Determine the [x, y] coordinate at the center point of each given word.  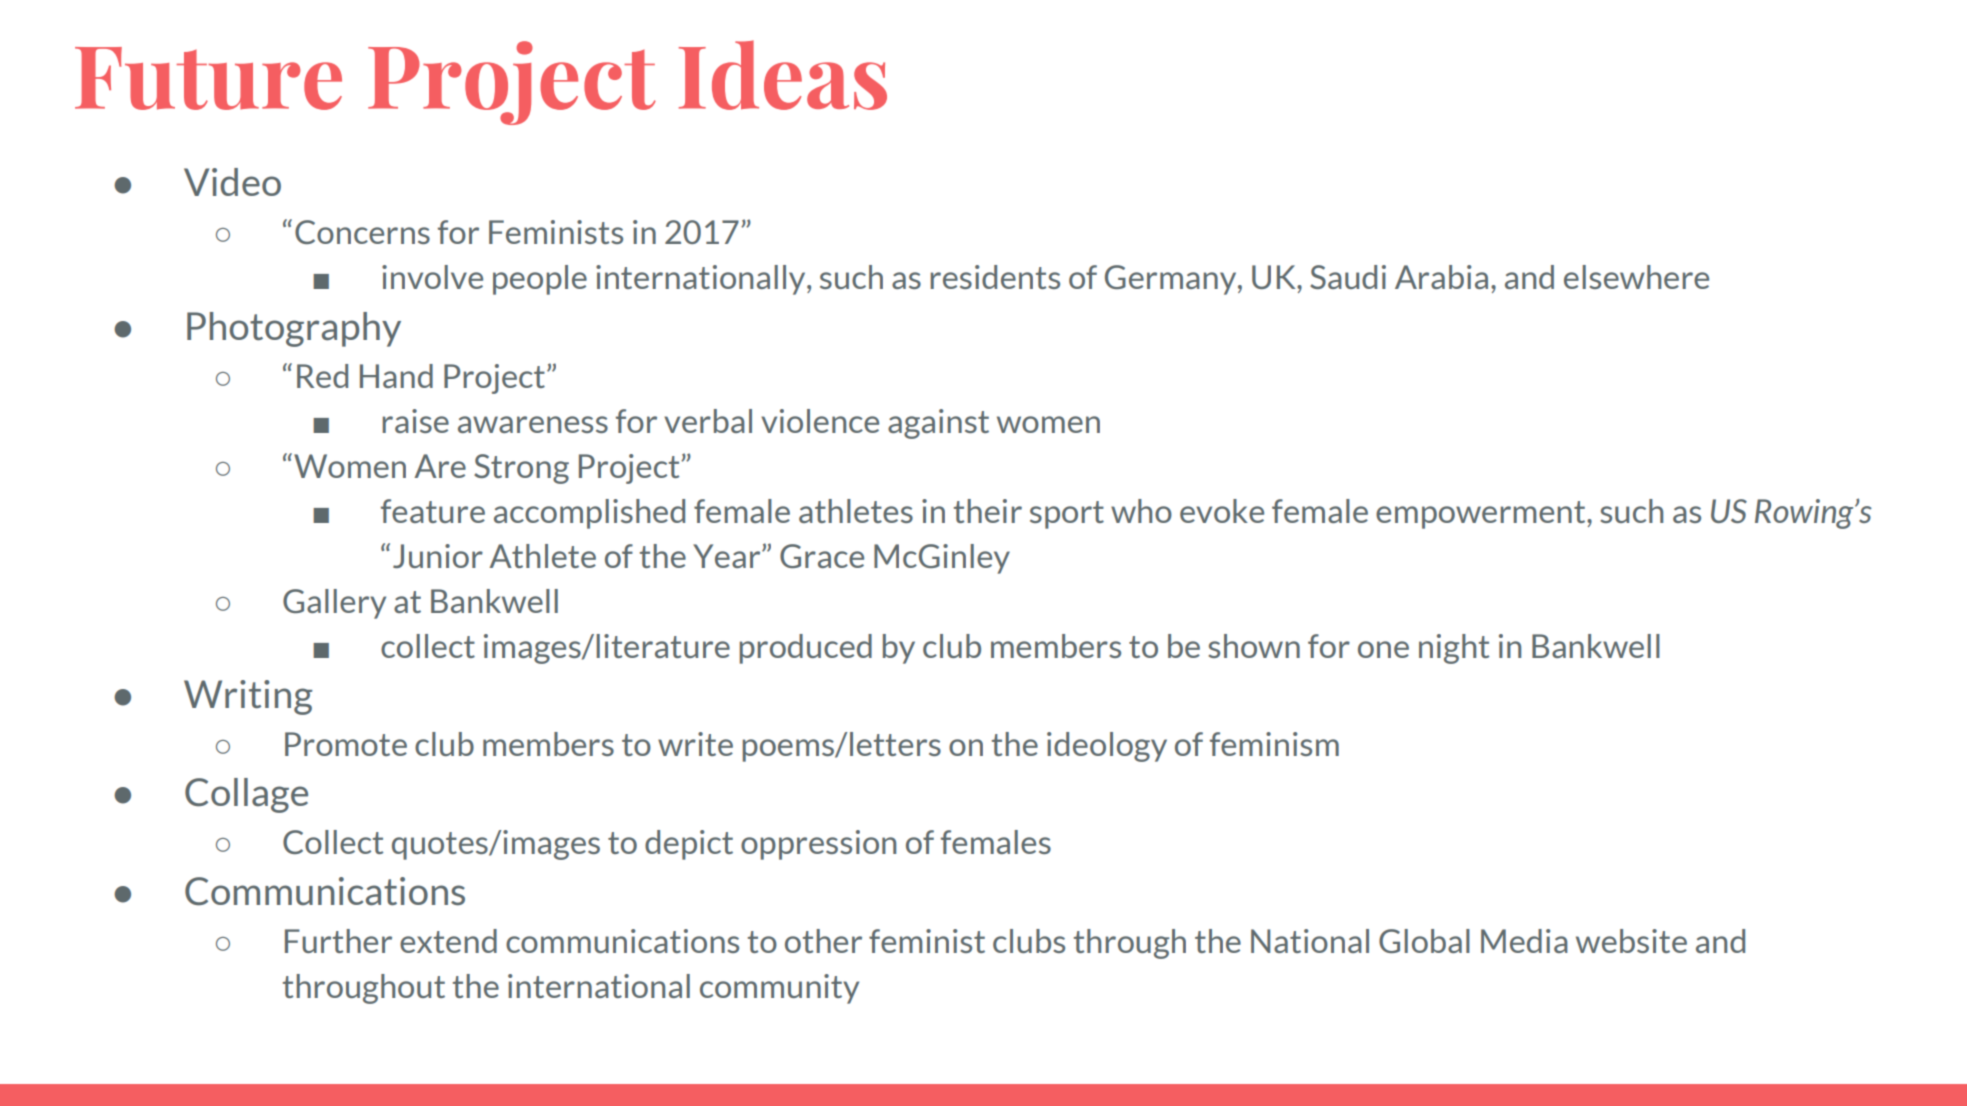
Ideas [783, 75]
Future [208, 78]
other [823, 941]
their [987, 511]
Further [338, 941]
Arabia [1441, 277]
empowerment [1482, 515]
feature [433, 511]
